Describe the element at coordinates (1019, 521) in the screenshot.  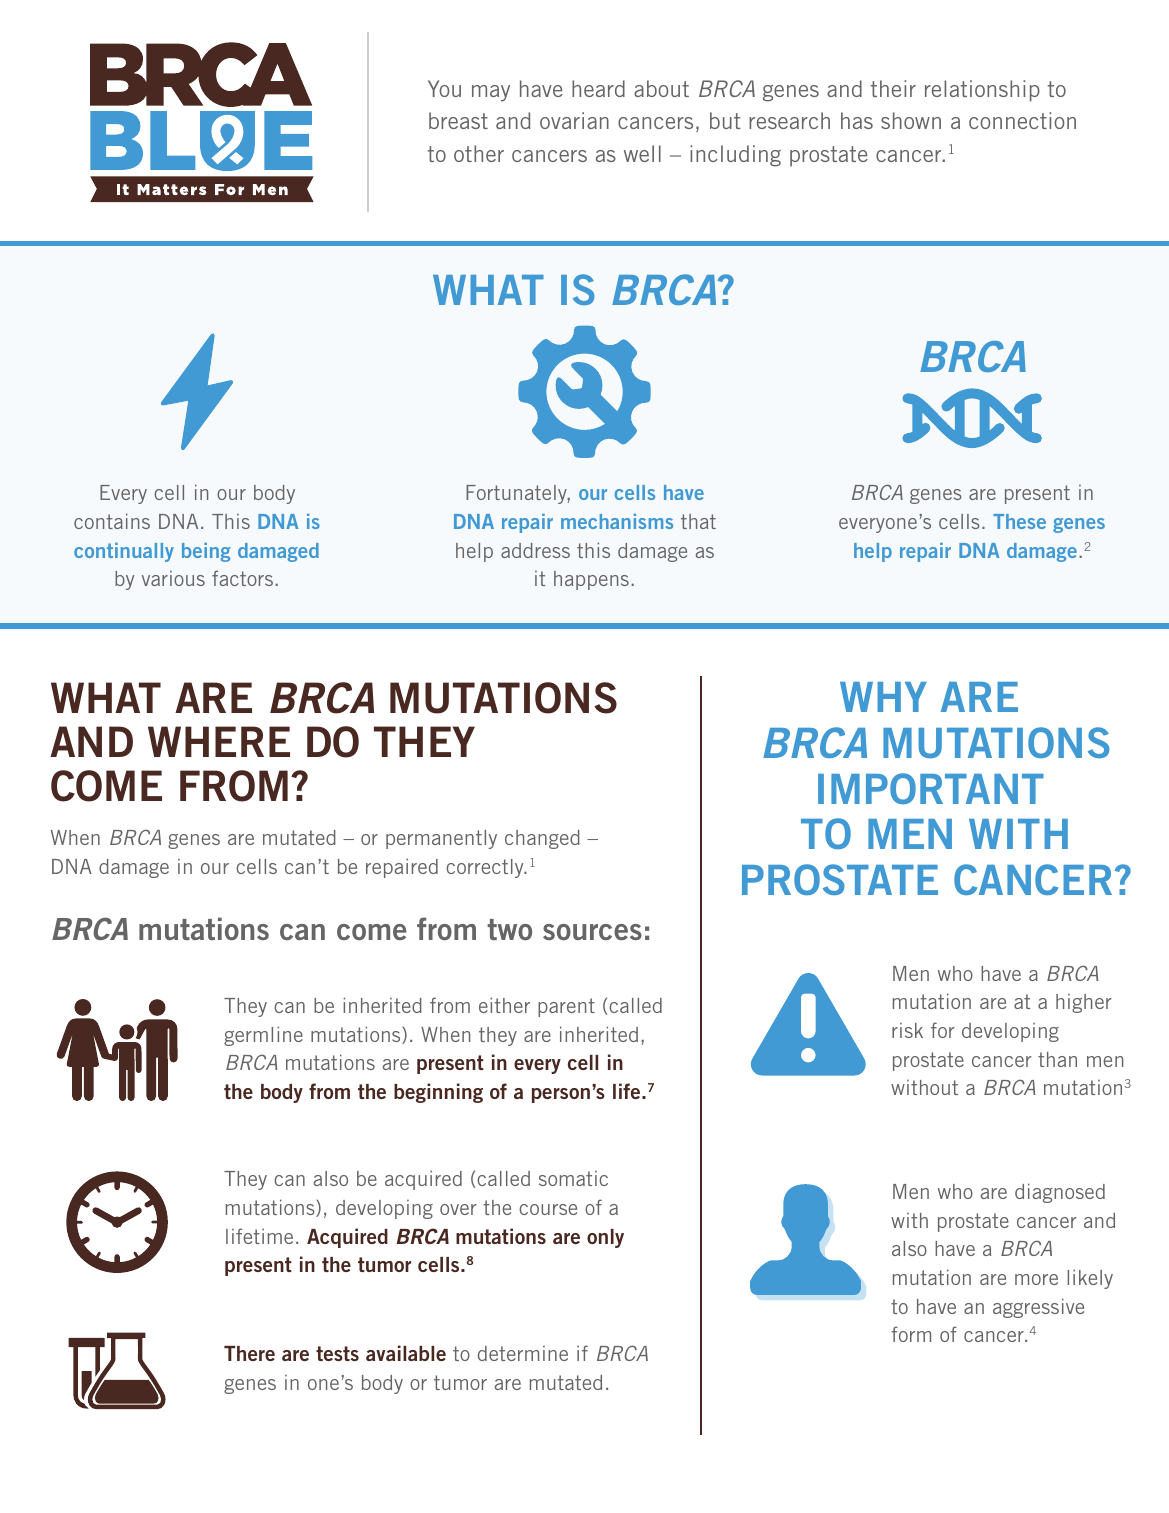
I see `These` at that location.
